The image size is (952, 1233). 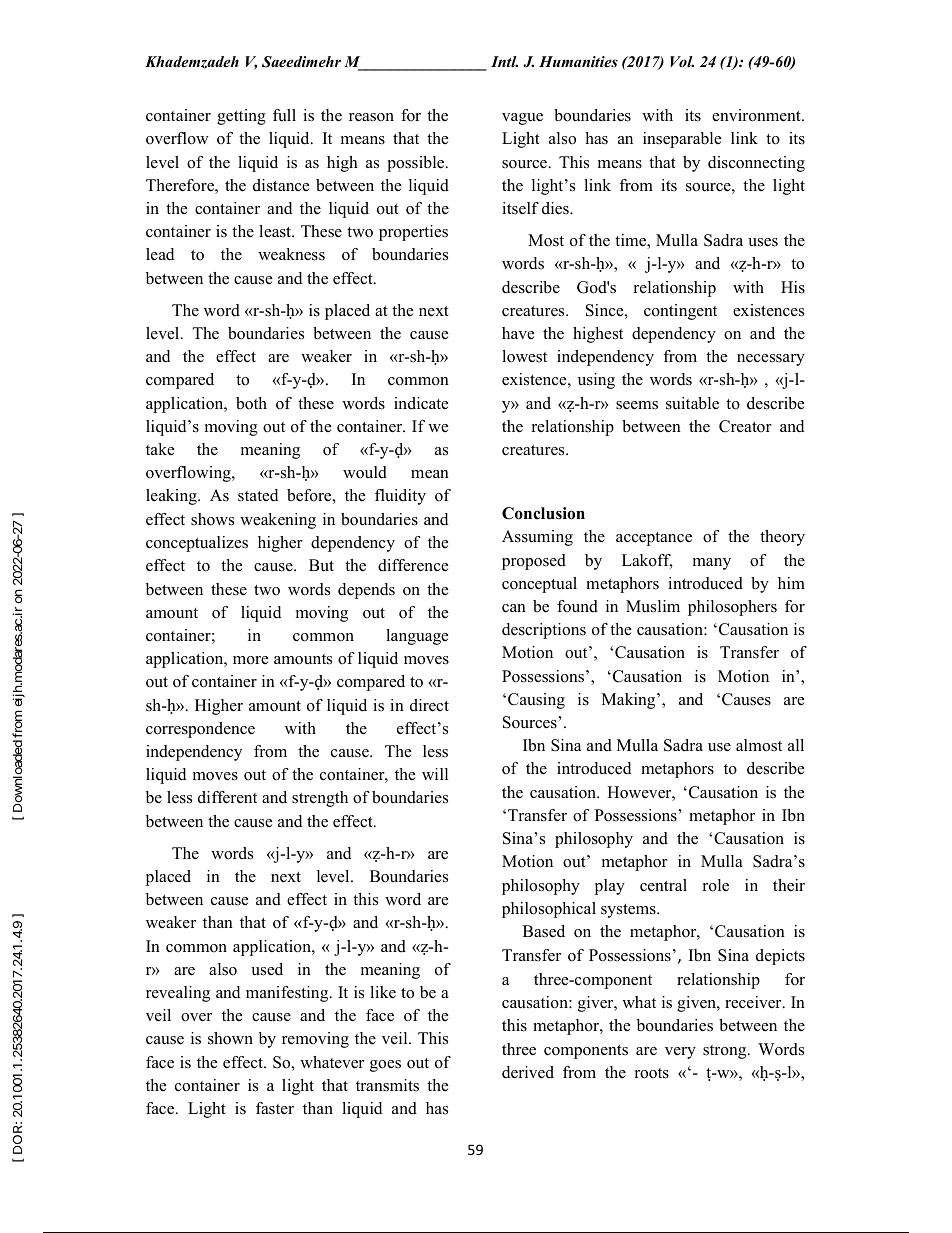 What do you see at coordinates (241, 117) in the screenshot?
I see `getting` at bounding box center [241, 117].
